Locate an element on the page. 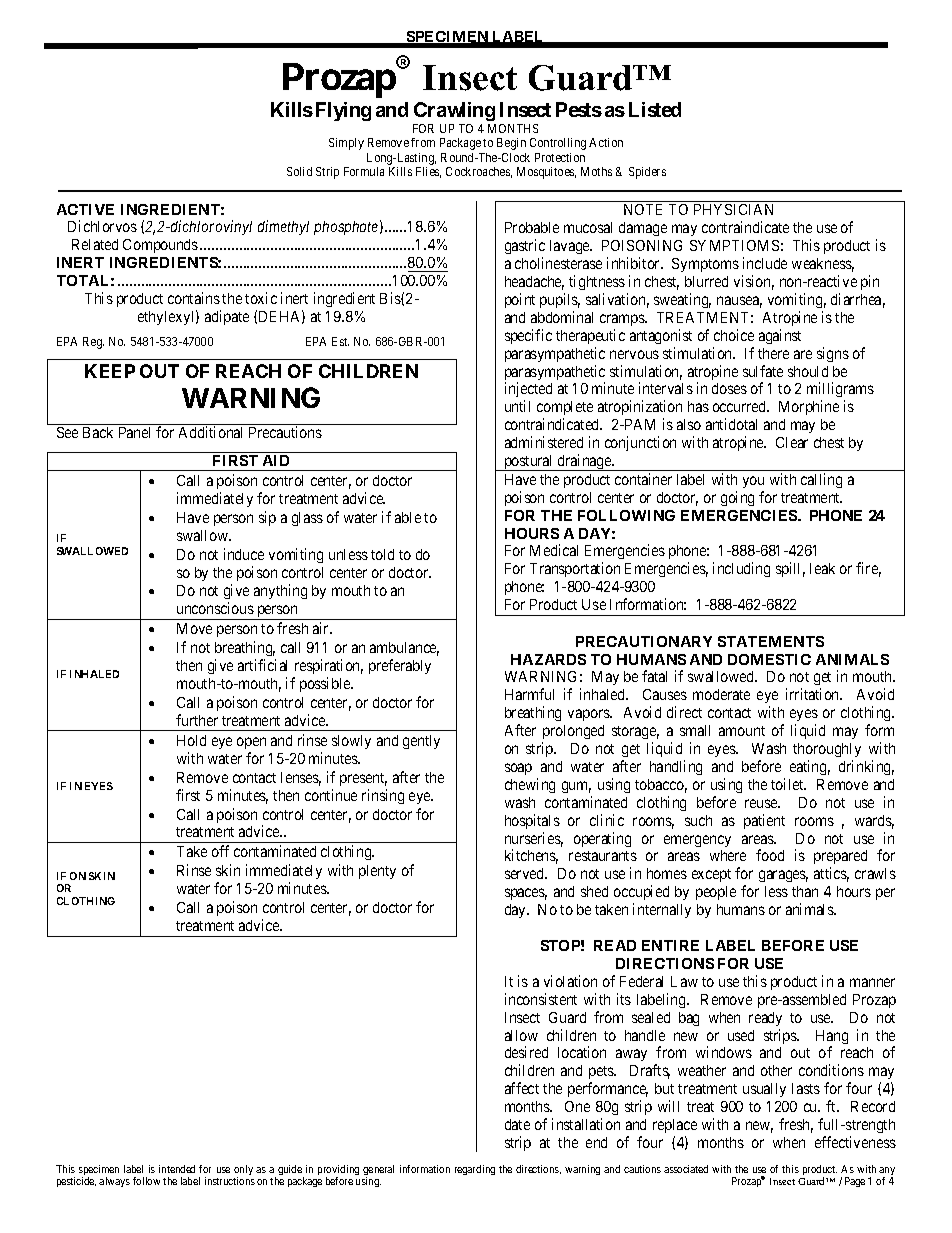 This page has height=1233, width=952. PHYSICIAN is located at coordinates (733, 209).
